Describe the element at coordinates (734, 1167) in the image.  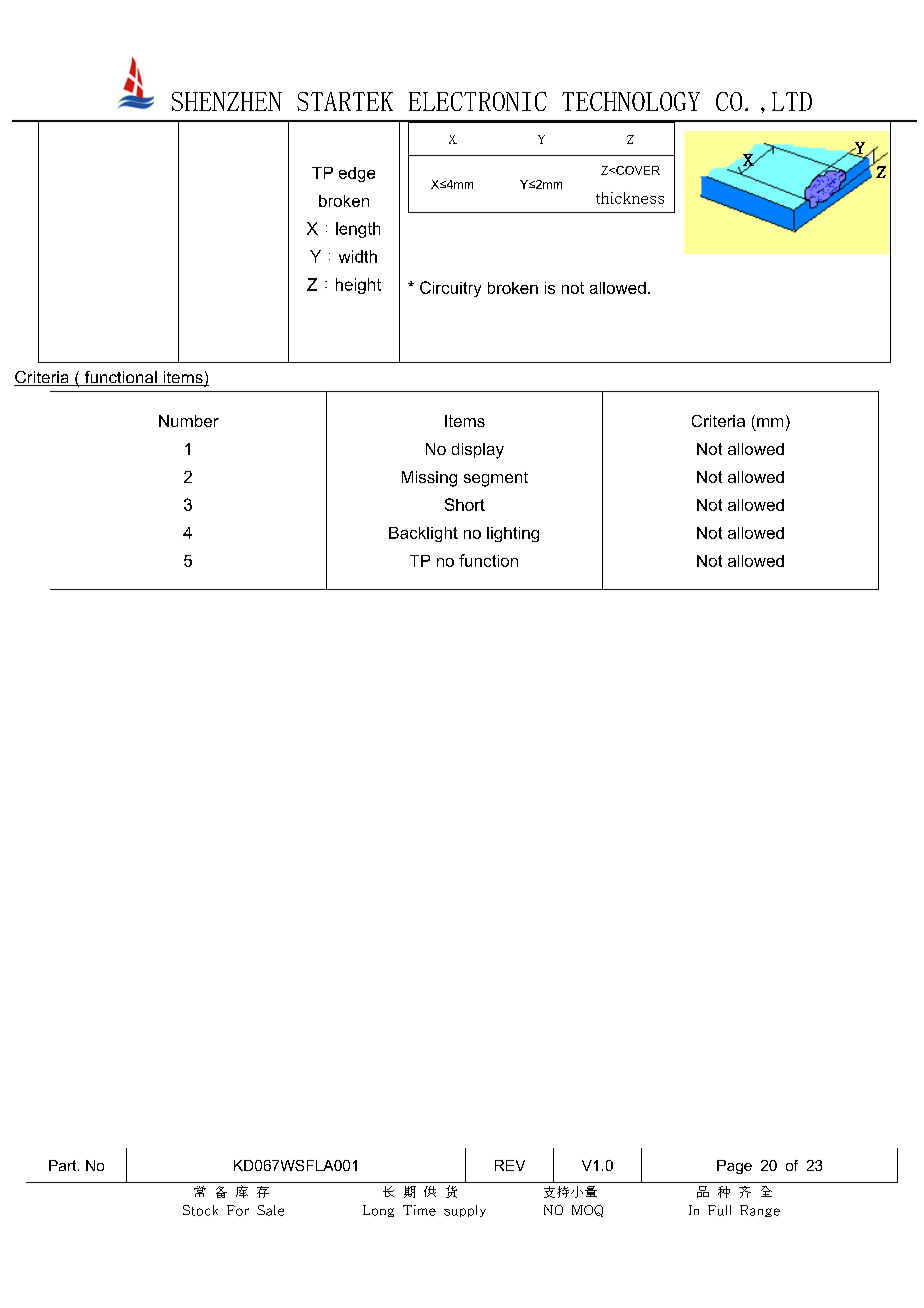
I see `Page` at that location.
